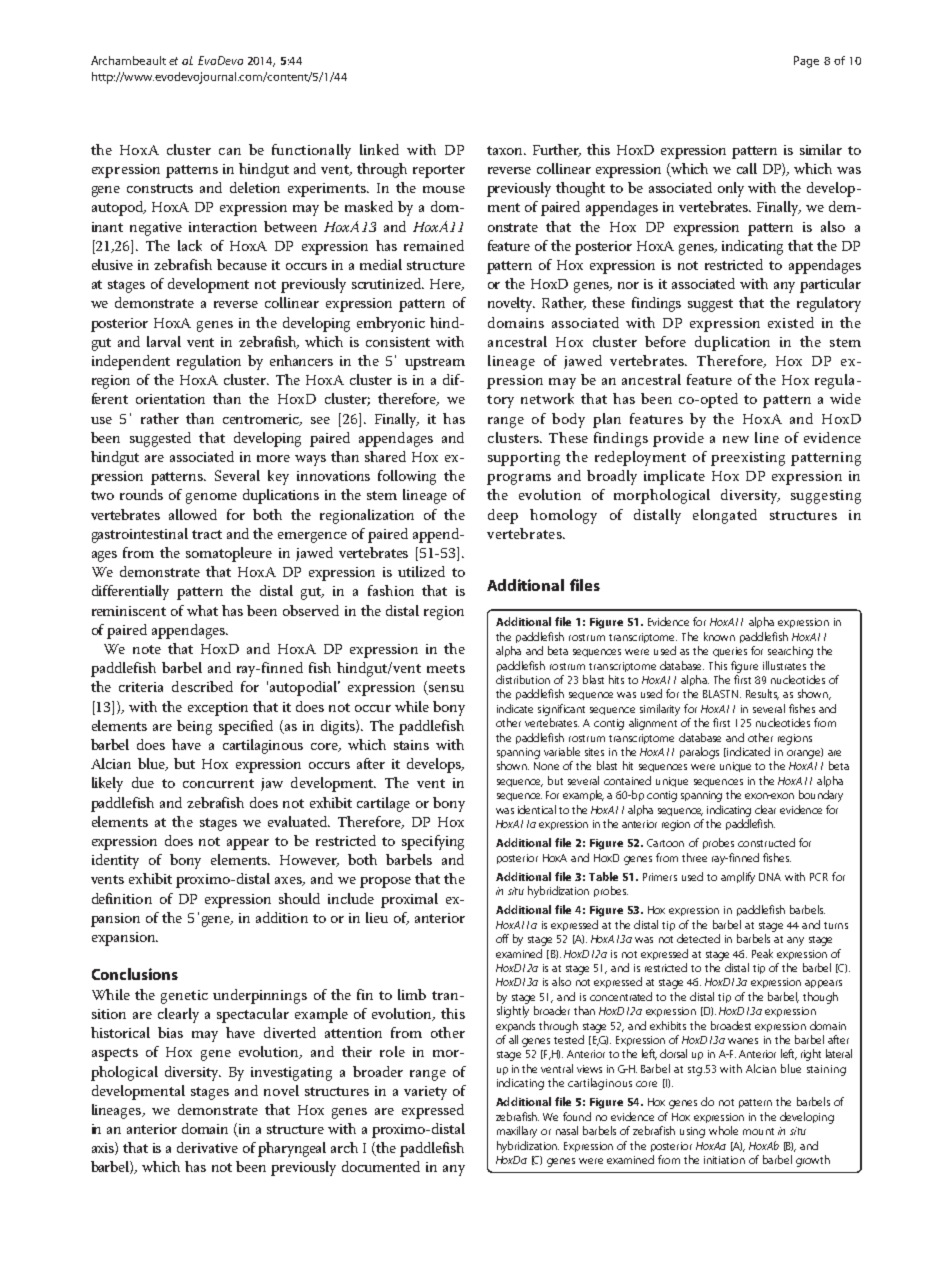 Image resolution: width=952 pixels, height=1270 pixels. Describe the element at coordinates (262, 420) in the screenshot. I see `centromeric` at that location.
